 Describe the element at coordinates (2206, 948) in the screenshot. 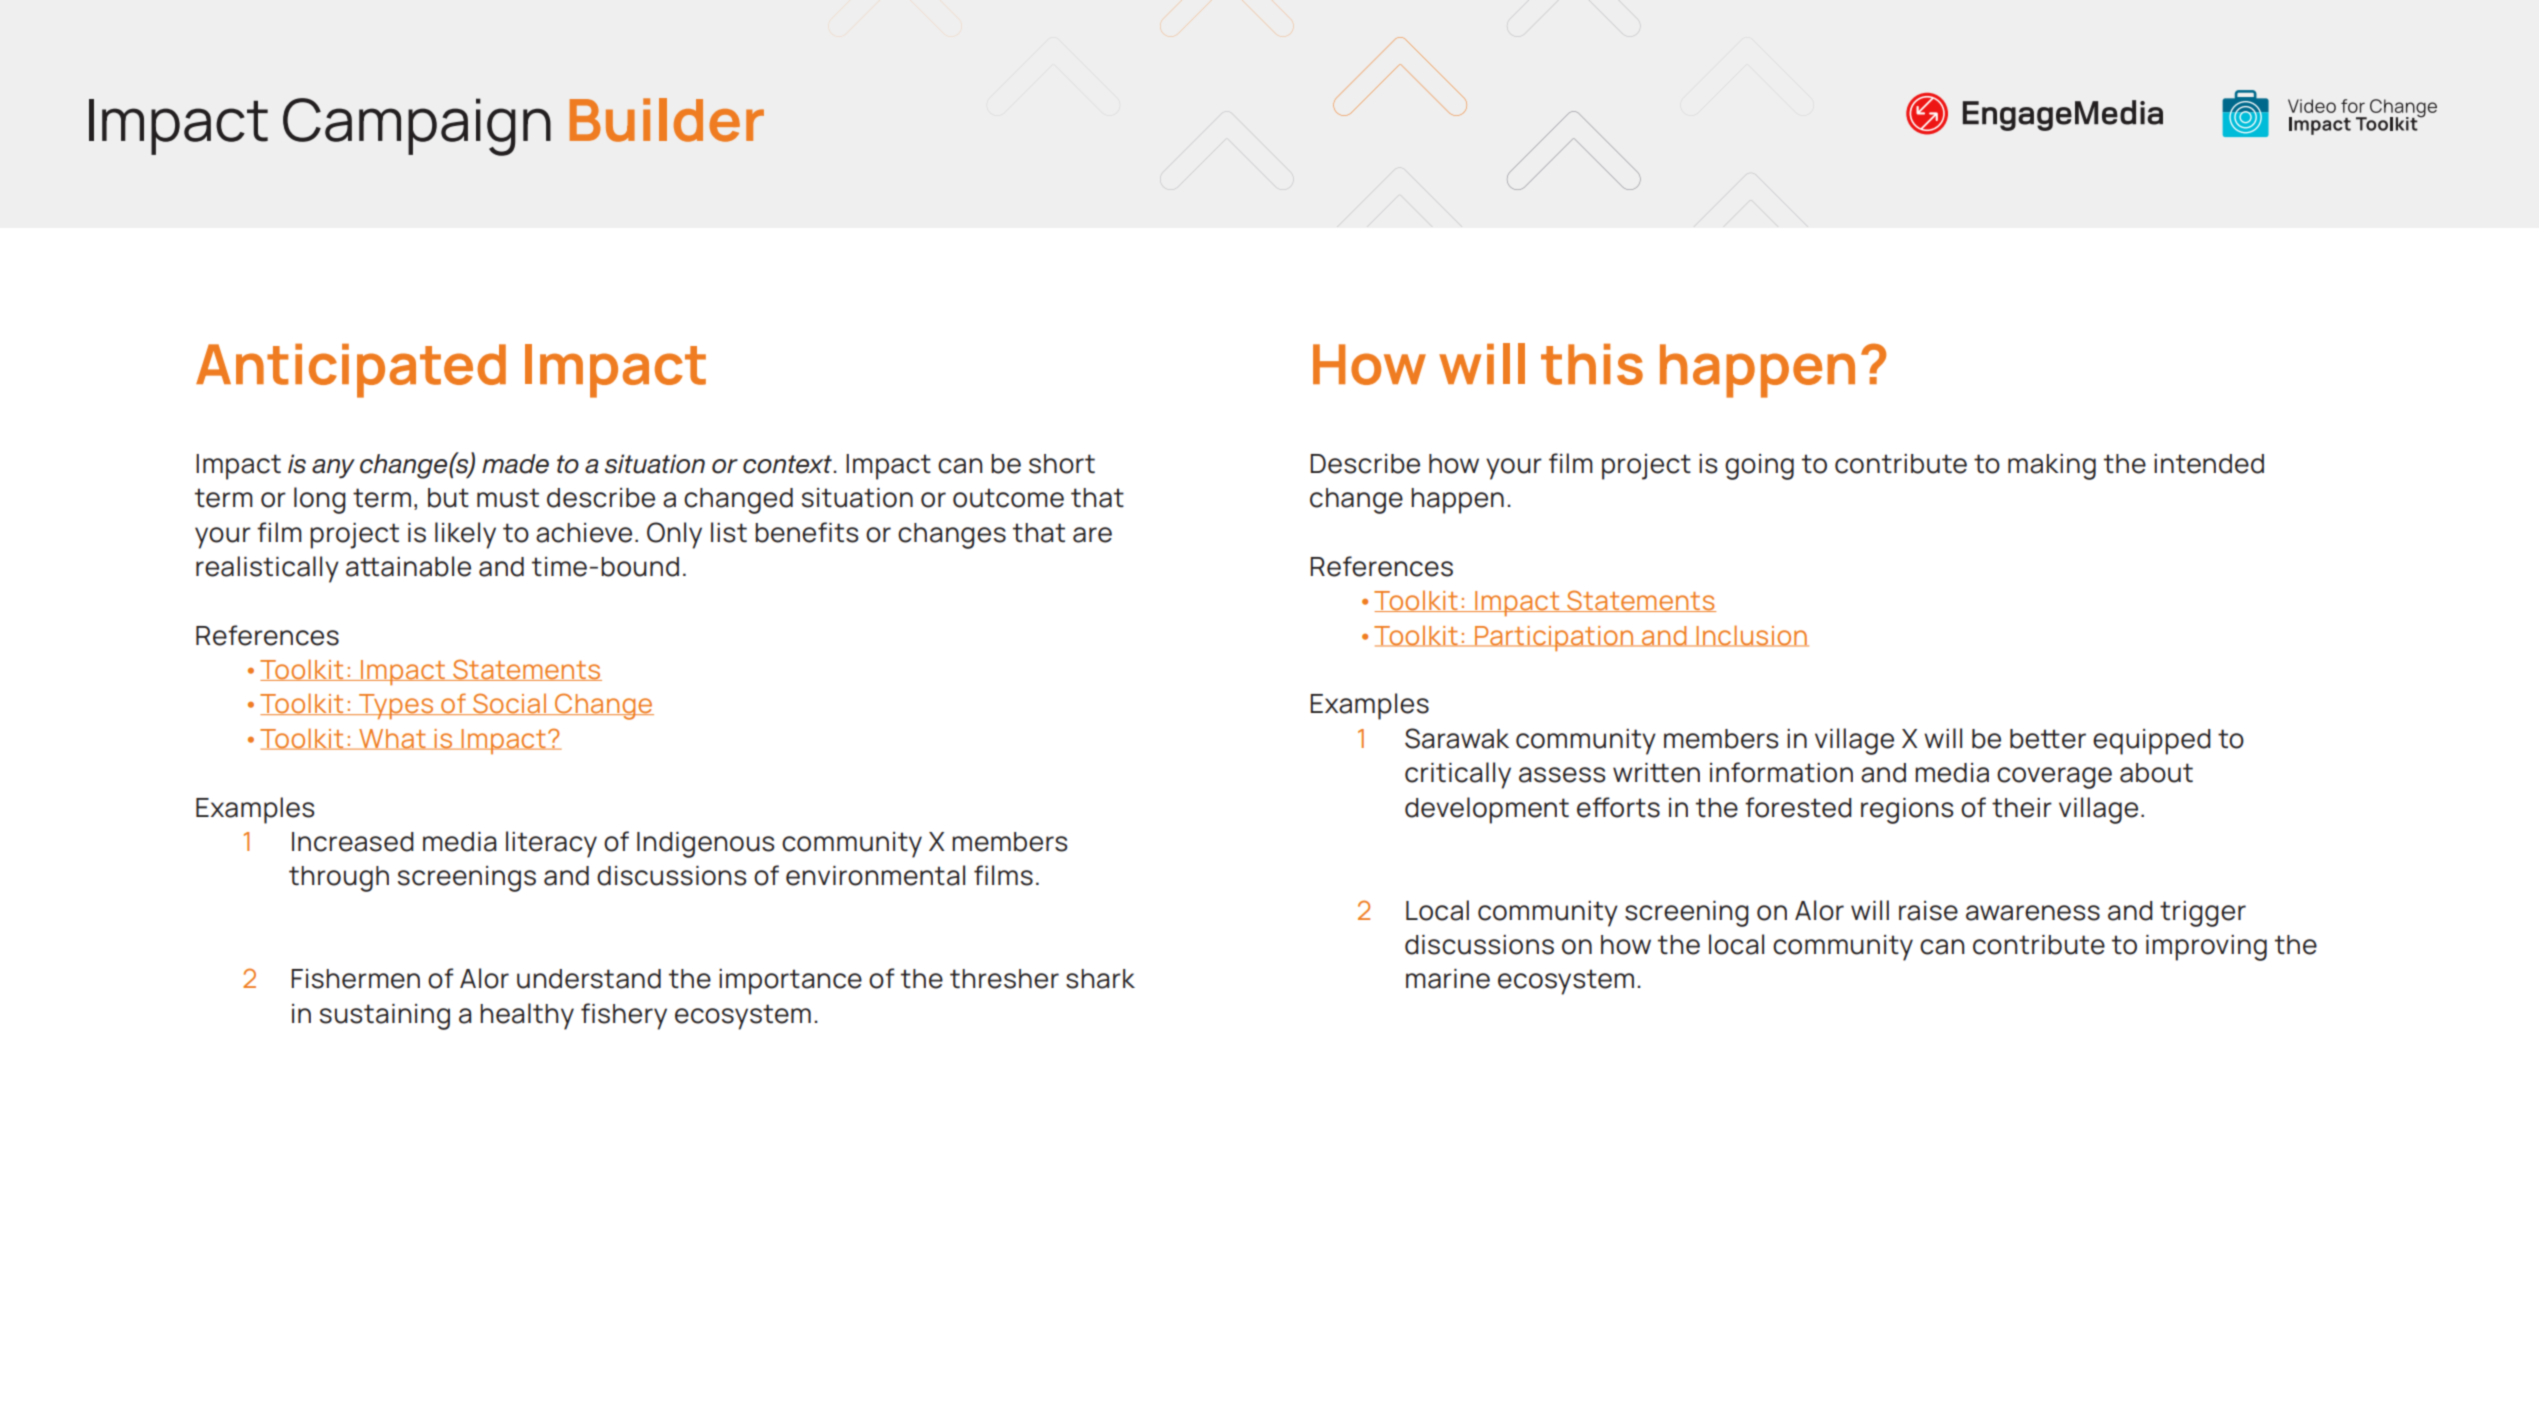

I see `improving` at that location.
